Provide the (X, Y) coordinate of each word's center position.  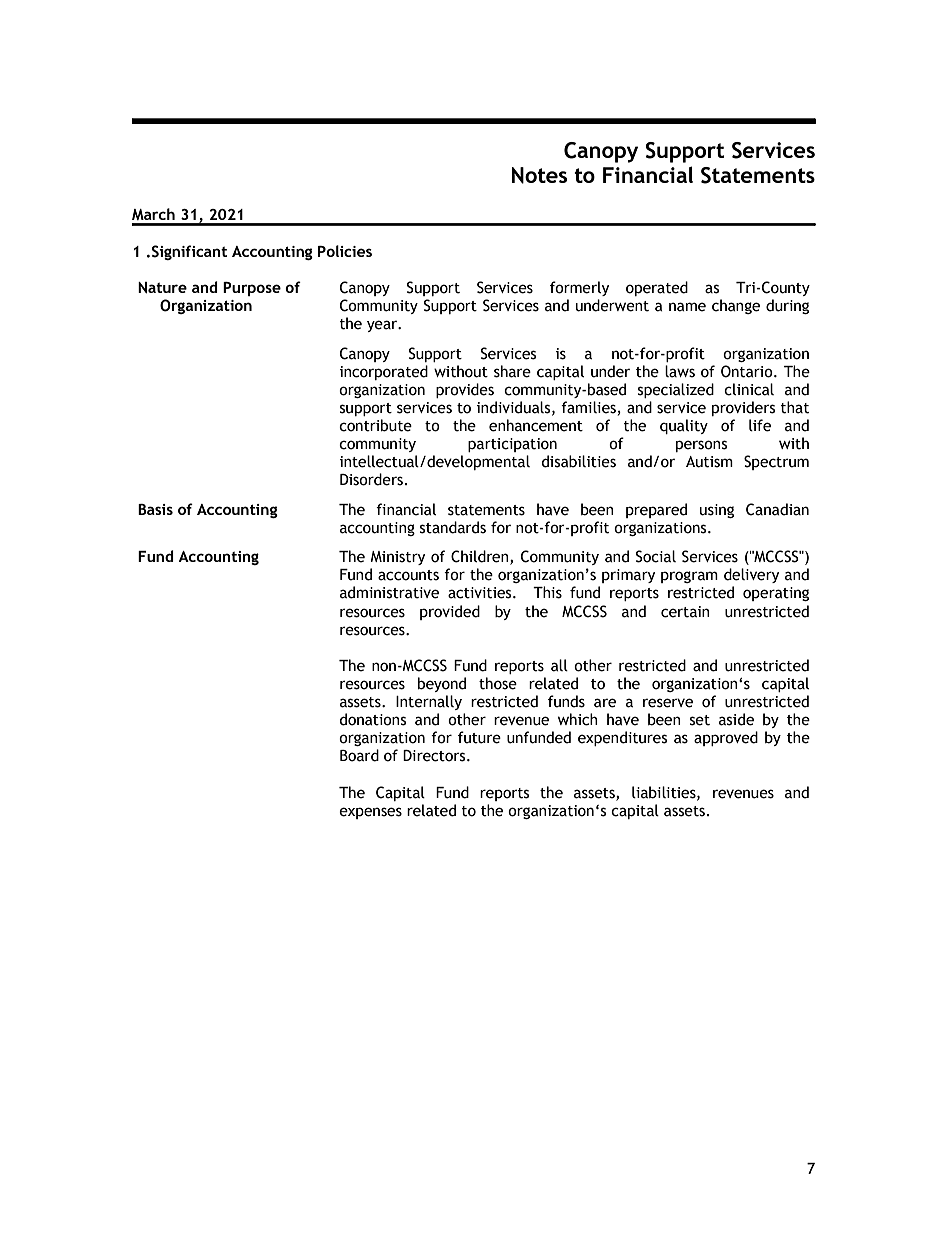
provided (450, 612)
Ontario (748, 371)
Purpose (252, 289)
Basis (155, 509)
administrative (389, 592)
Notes (539, 175)
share (512, 371)
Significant (189, 252)
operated (657, 288)
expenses (370, 813)
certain (685, 612)
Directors (435, 756)
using (717, 511)
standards (453, 527)
